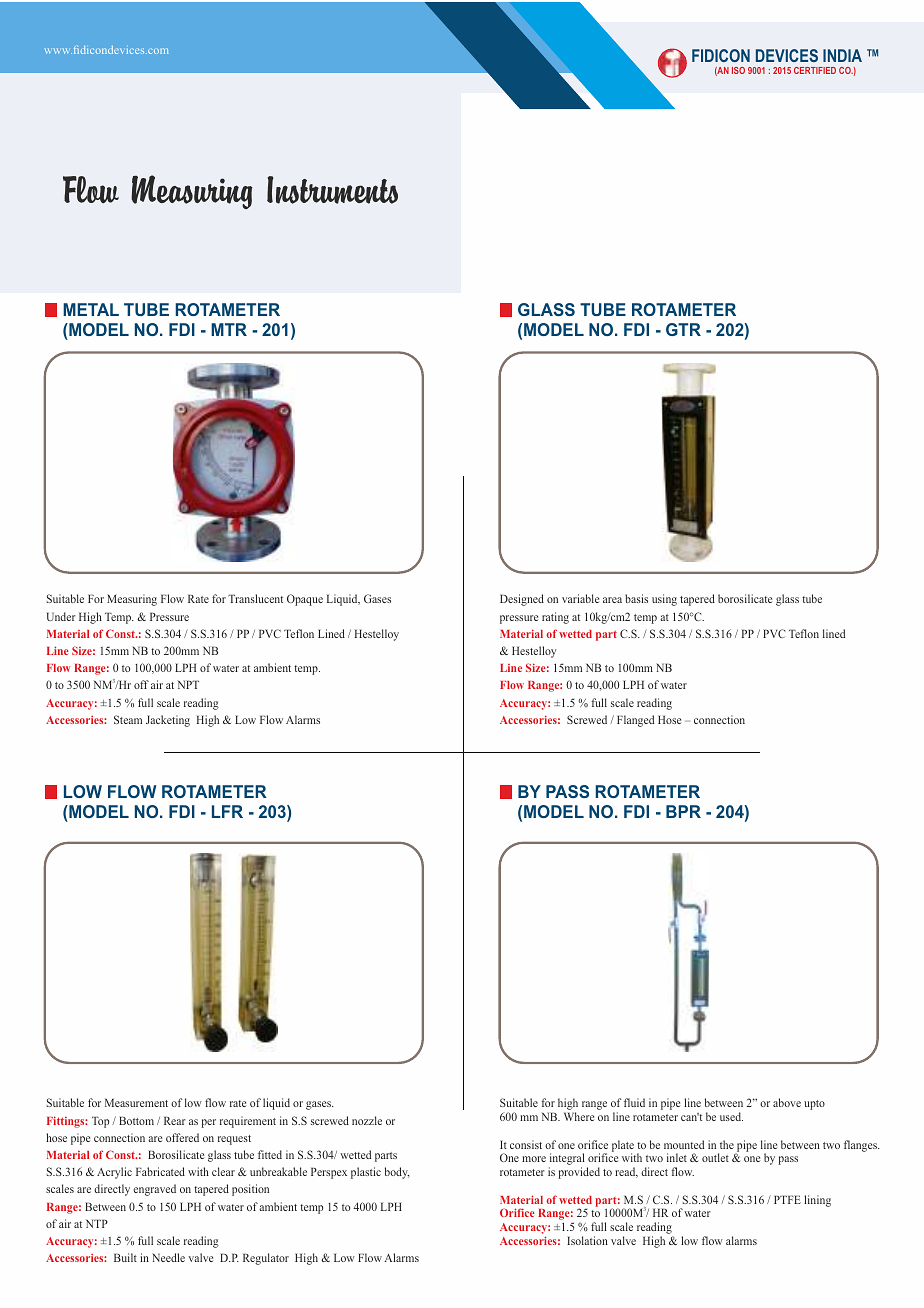 Image resolution: width=924 pixels, height=1308 pixels. What do you see at coordinates (229, 329) in the screenshot?
I see `MTR` at bounding box center [229, 329].
